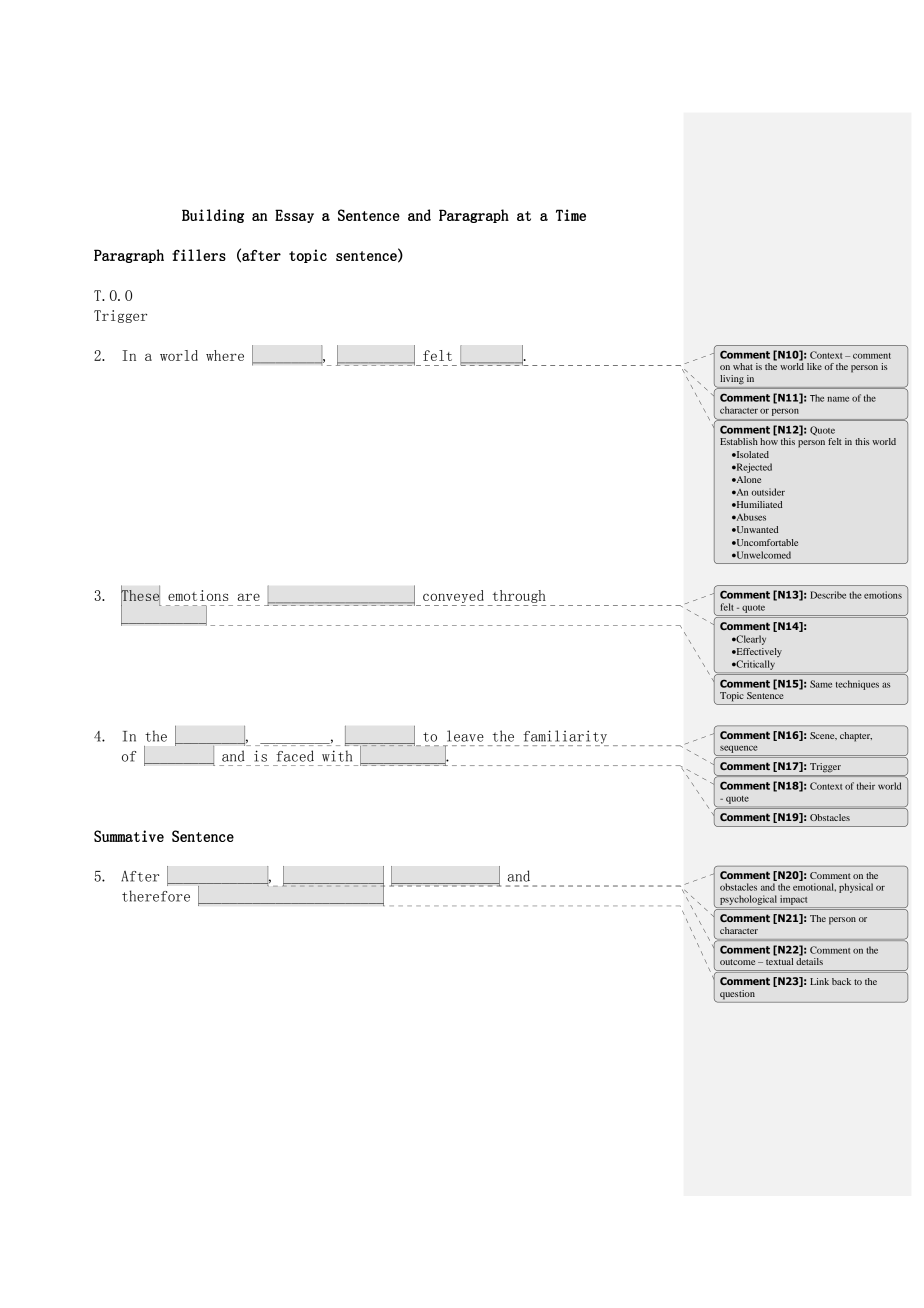 Image resolution: width=924 pixels, height=1308 pixels. What do you see at coordinates (779, 961) in the screenshot?
I see `textual` at bounding box center [779, 961].
